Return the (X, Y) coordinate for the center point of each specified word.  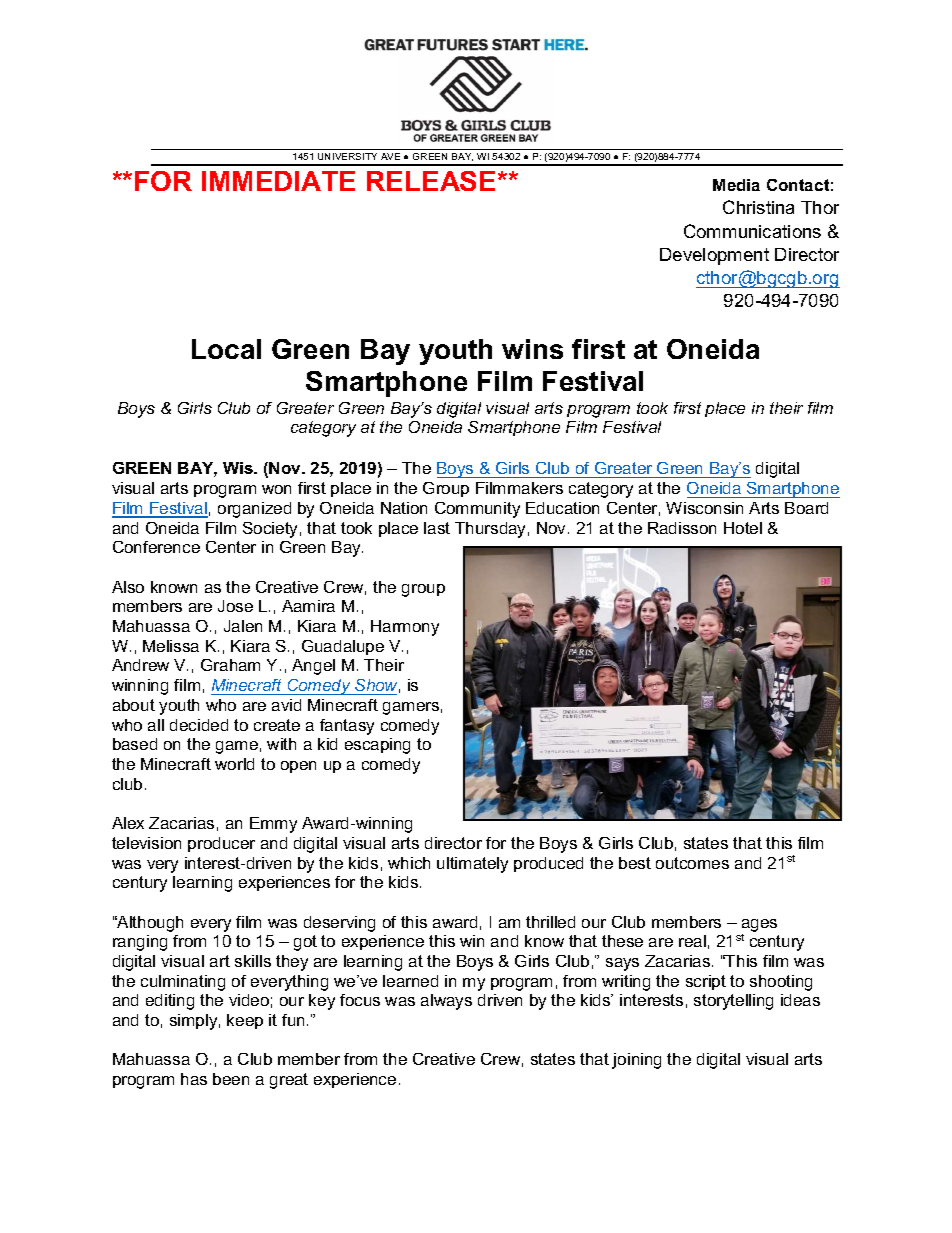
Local (226, 349)
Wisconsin (704, 508)
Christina (758, 207)
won (276, 489)
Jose (235, 606)
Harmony (405, 628)
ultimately (472, 865)
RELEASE (431, 181)
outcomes (692, 863)
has (194, 1079)
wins (532, 349)
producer (221, 844)
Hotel (743, 528)
